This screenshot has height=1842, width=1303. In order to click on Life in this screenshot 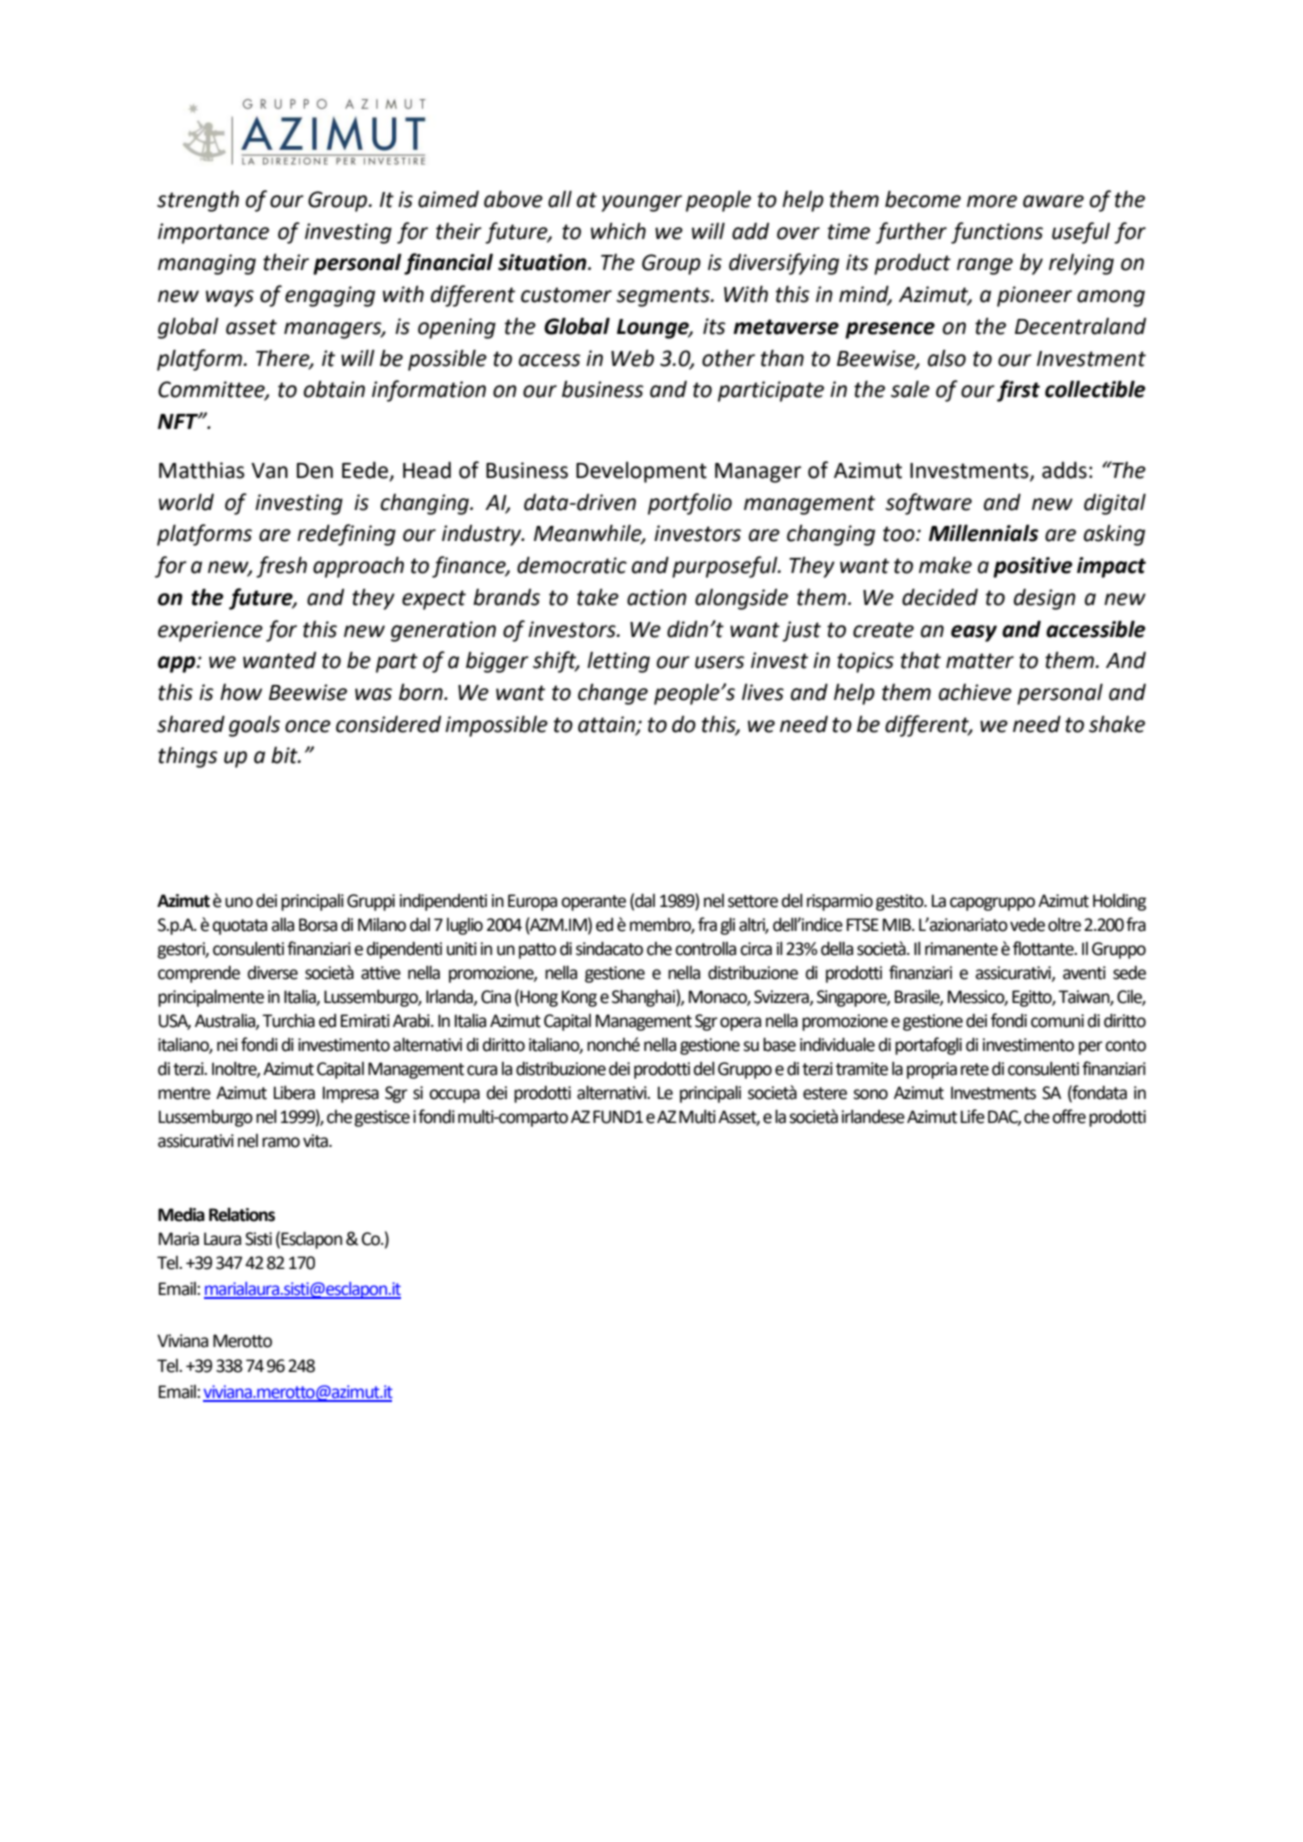, I will do `click(973, 1116)`.
